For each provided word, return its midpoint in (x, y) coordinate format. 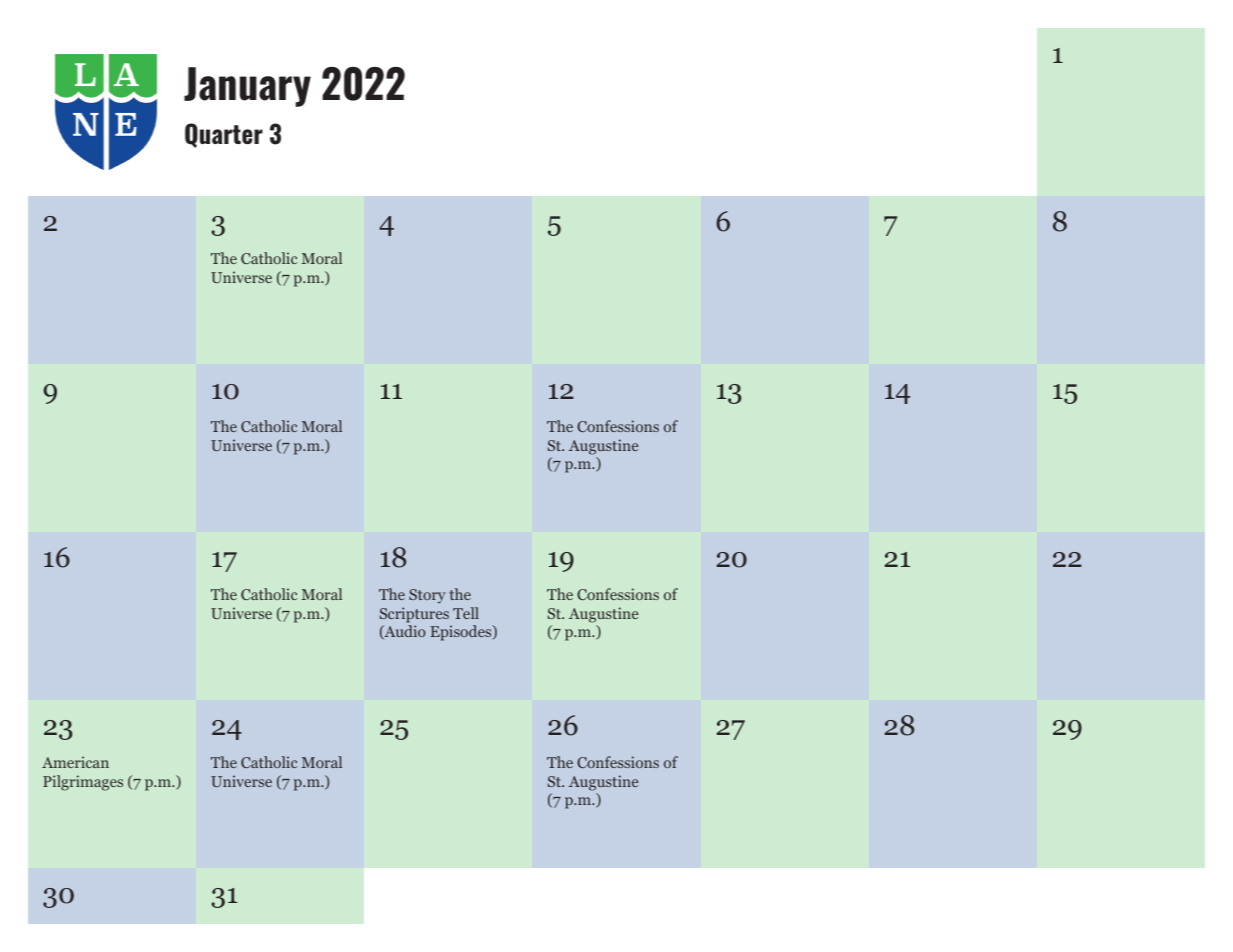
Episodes (462, 633)
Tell (466, 613)
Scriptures (414, 615)
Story (427, 596)
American (75, 762)
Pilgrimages (83, 783)
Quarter (224, 135)
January (247, 87)
